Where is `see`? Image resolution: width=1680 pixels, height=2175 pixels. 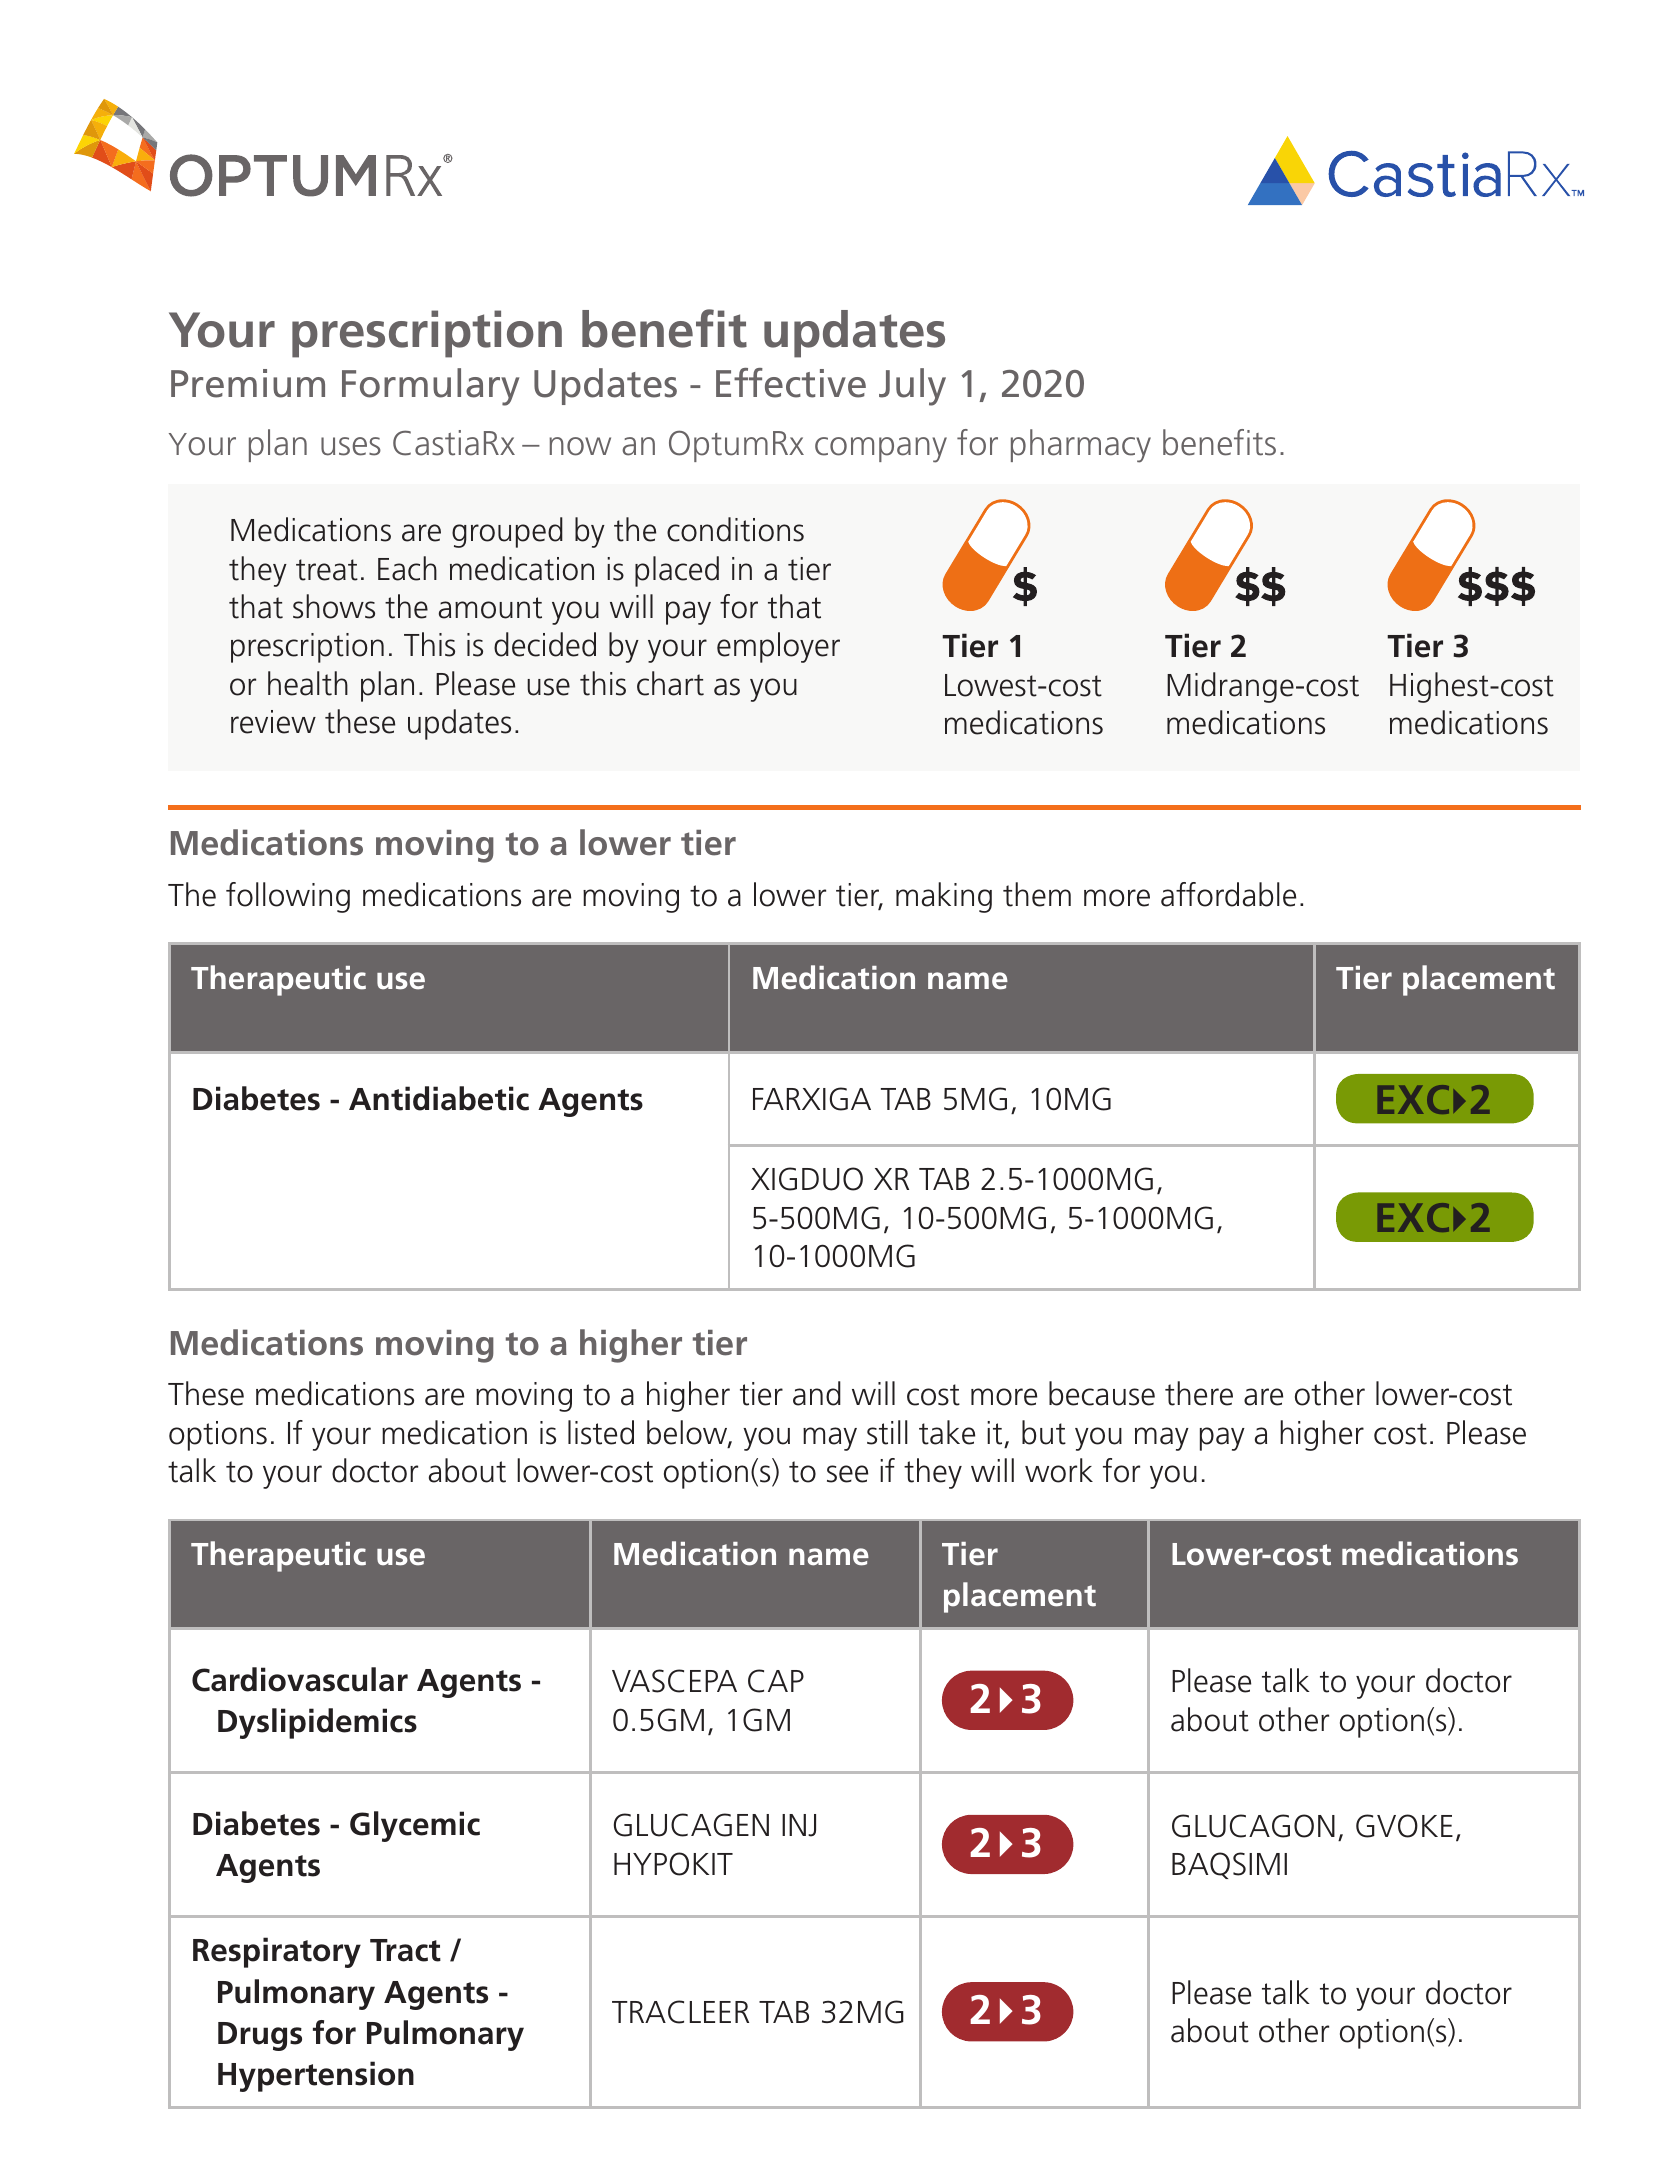 see is located at coordinates (847, 1474).
